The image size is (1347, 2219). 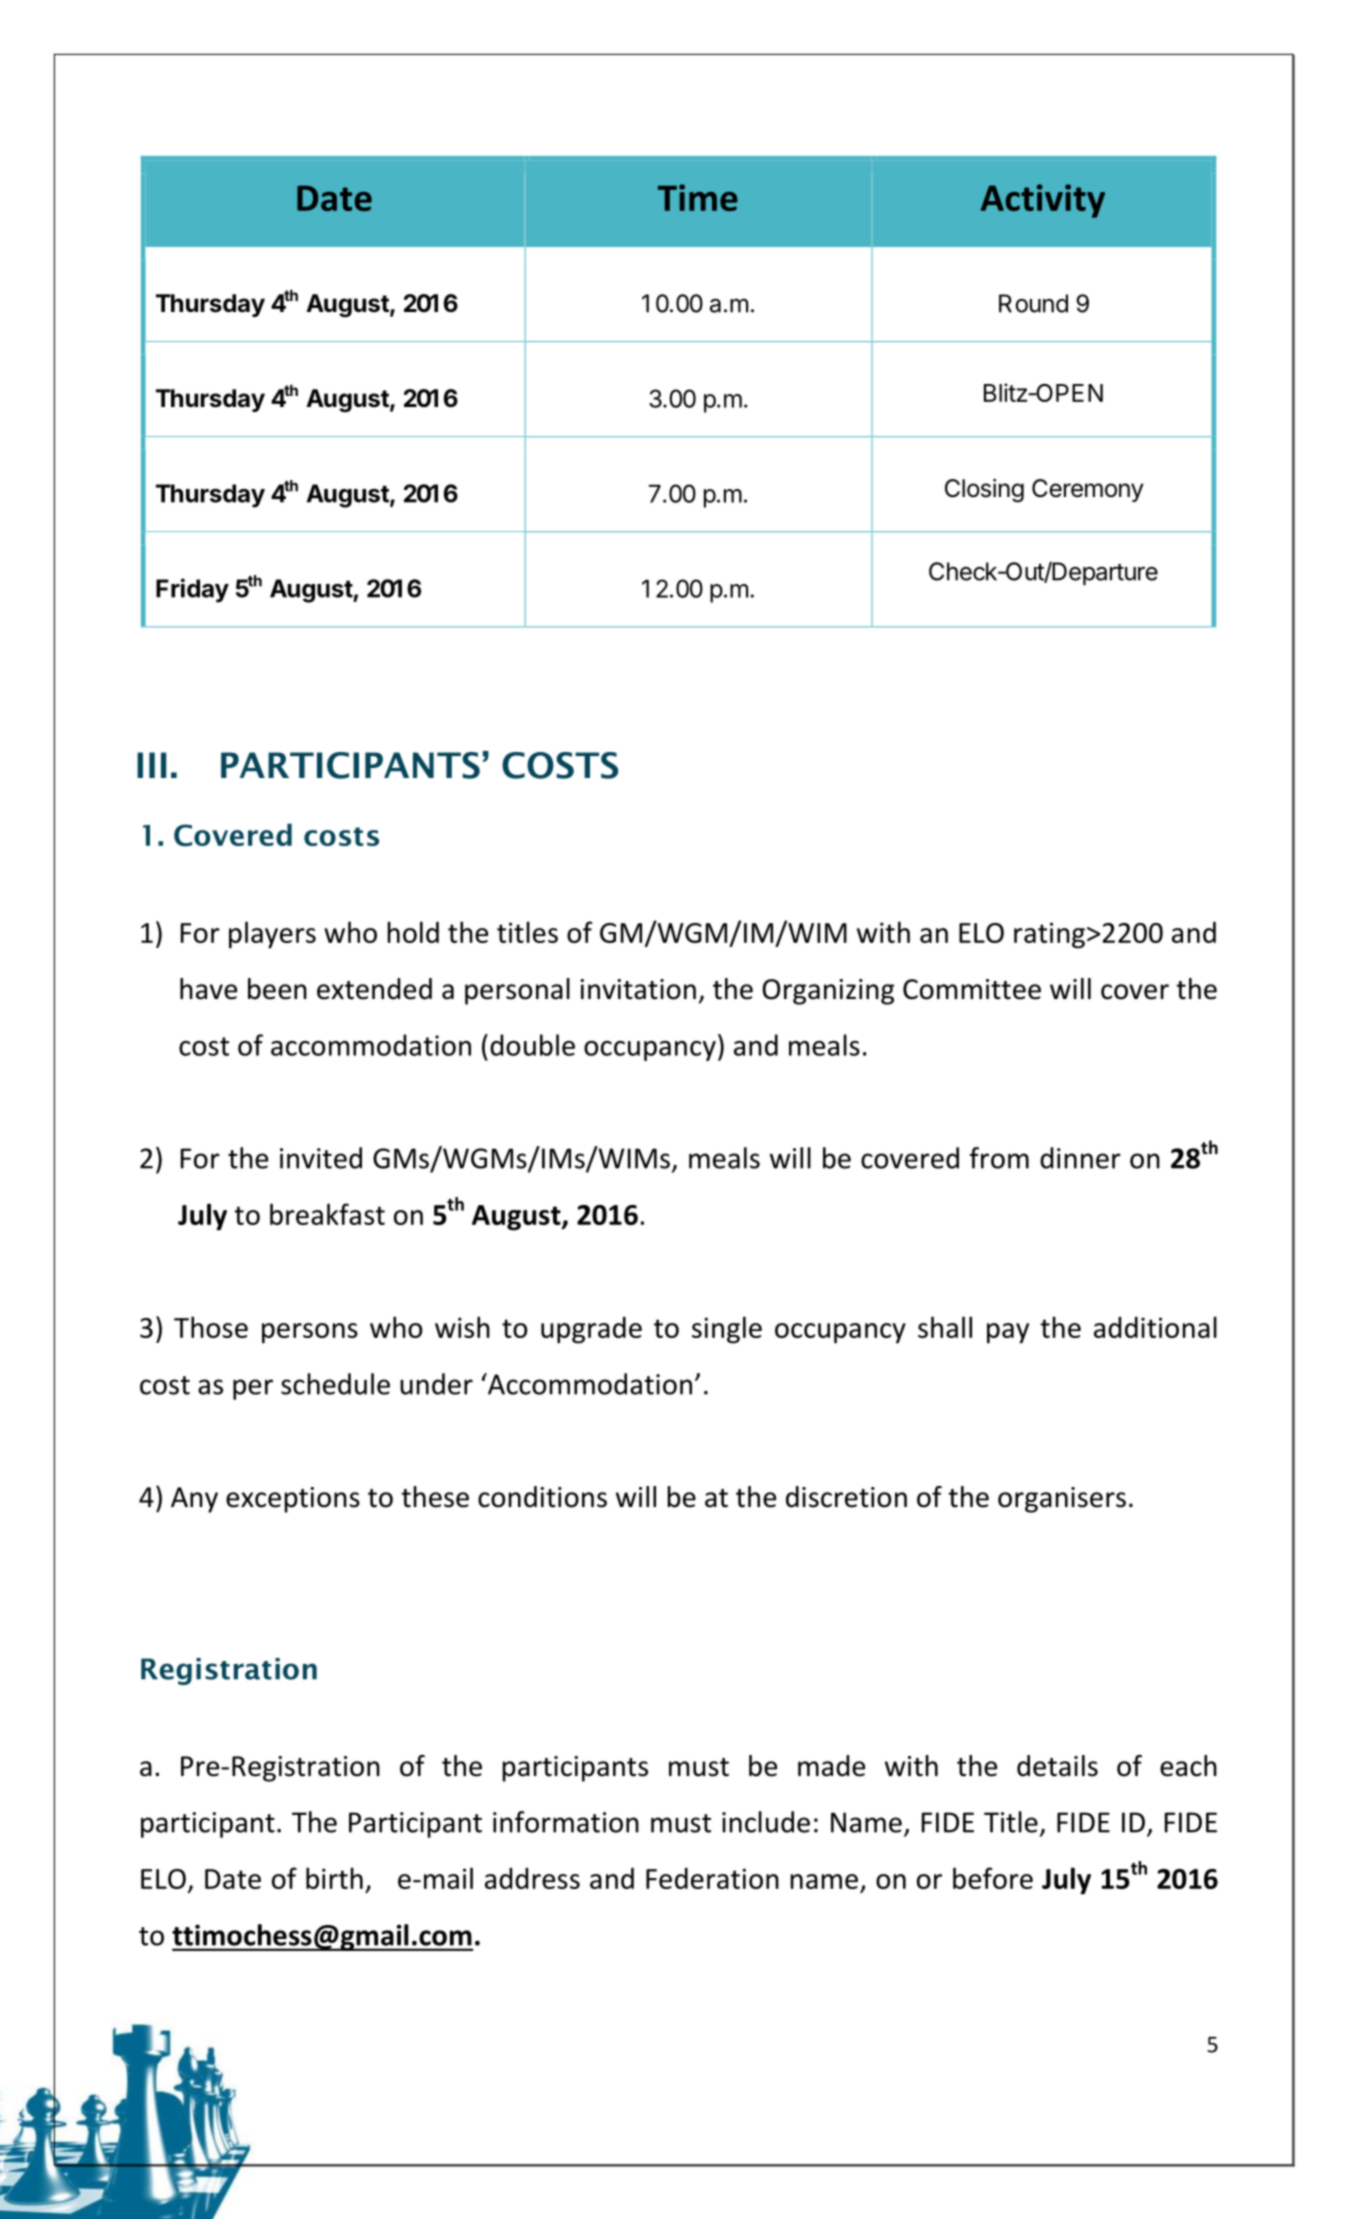 What do you see at coordinates (1062, 1500) in the document?
I see `organisers` at bounding box center [1062, 1500].
